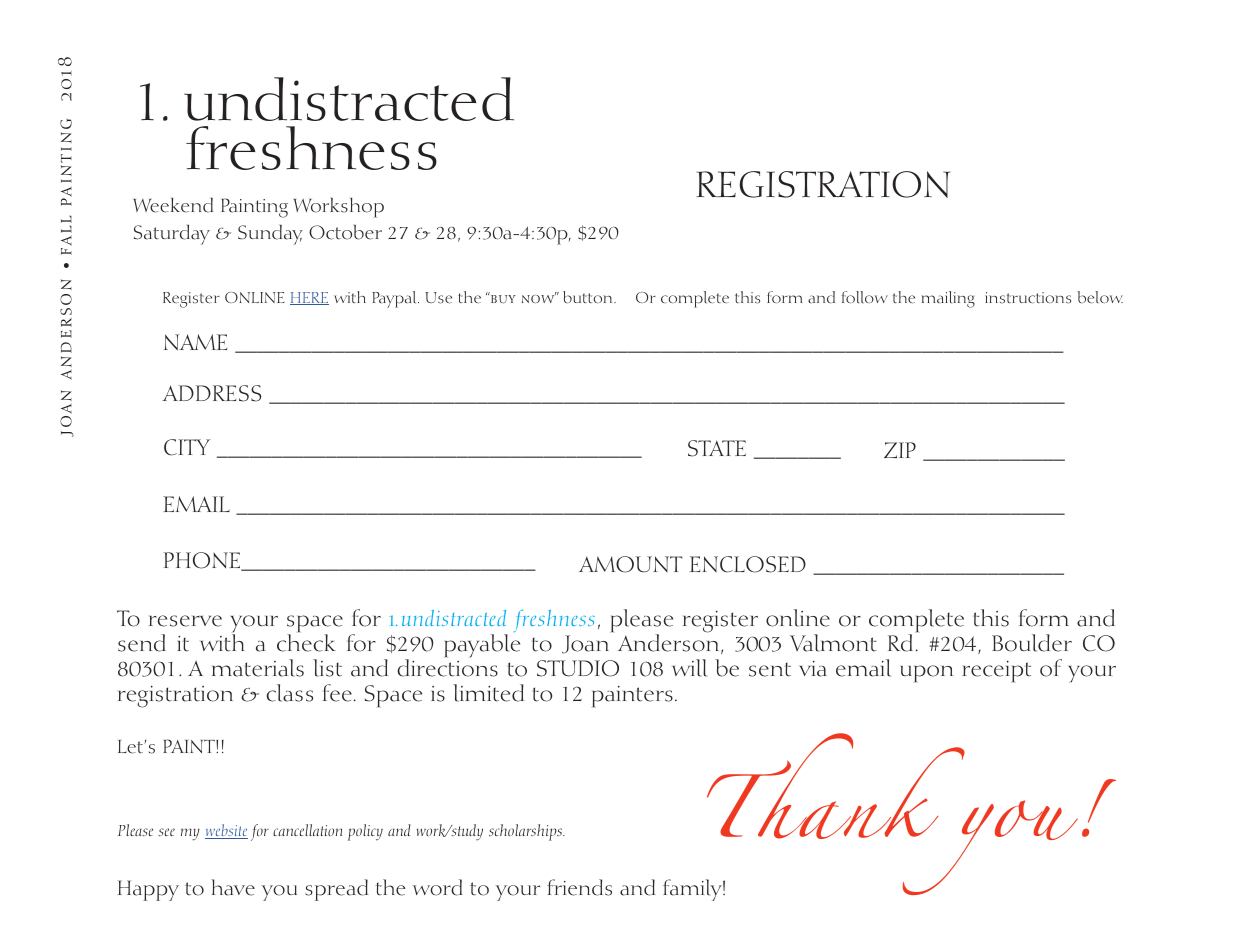 The image size is (1233, 952). I want to click on reserve, so click(185, 621).
